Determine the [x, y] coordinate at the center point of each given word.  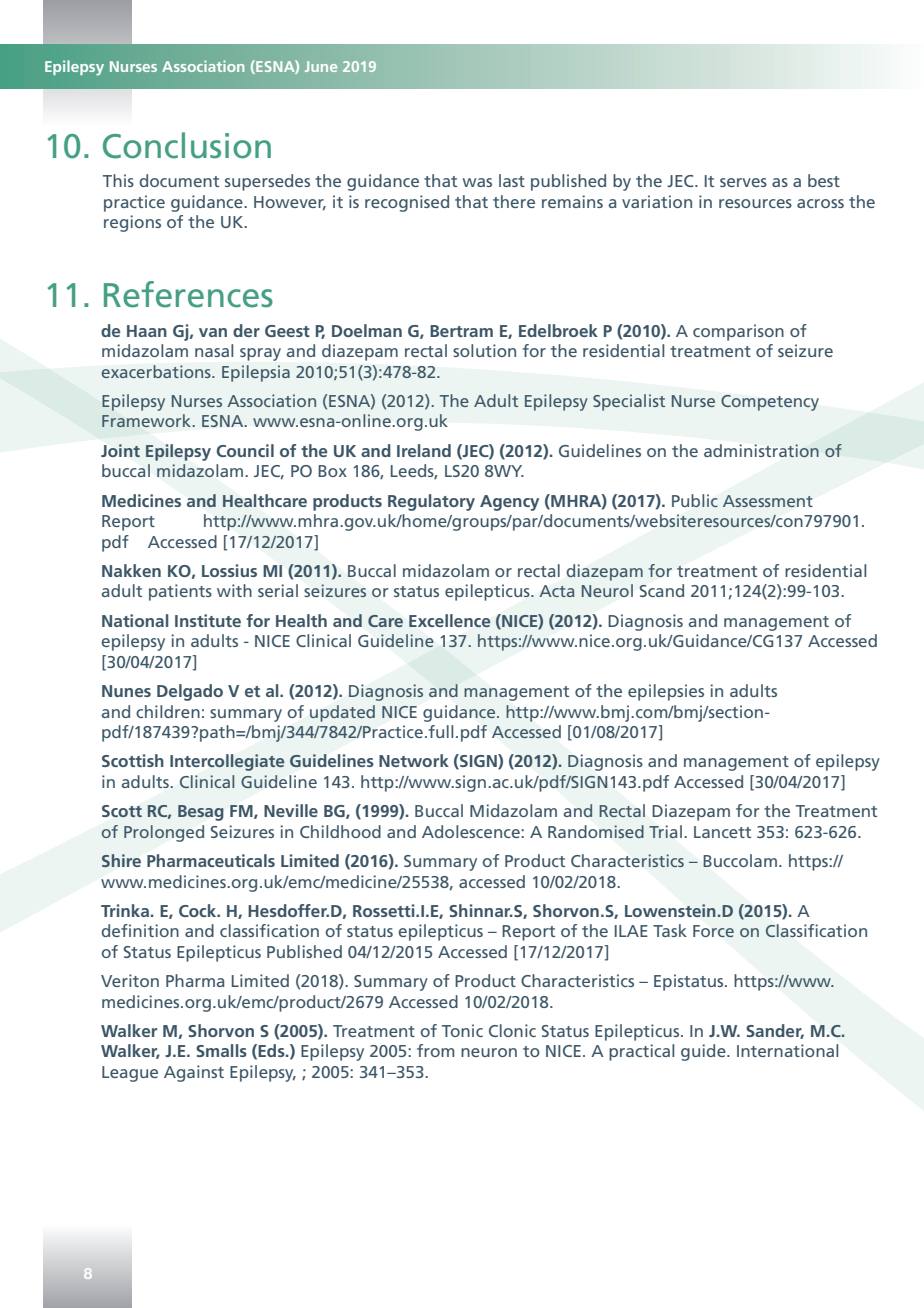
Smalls [221, 1050]
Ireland [424, 450]
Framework [147, 420]
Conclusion [187, 145]
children [168, 711]
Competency [770, 403]
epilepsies [666, 692]
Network [414, 760]
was [477, 182]
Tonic [462, 1030]
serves [743, 182]
